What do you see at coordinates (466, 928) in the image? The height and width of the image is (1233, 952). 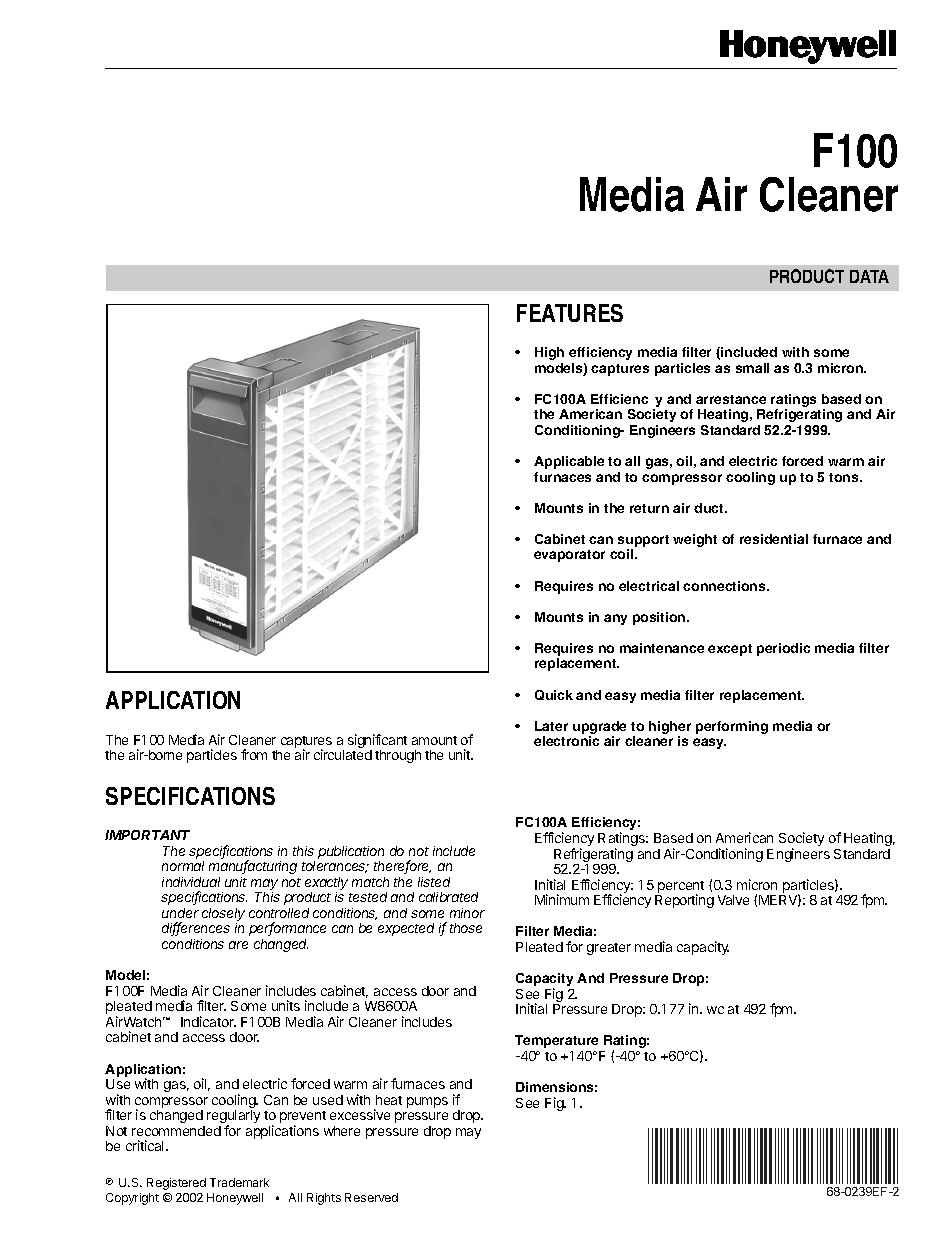 I see `those` at bounding box center [466, 928].
